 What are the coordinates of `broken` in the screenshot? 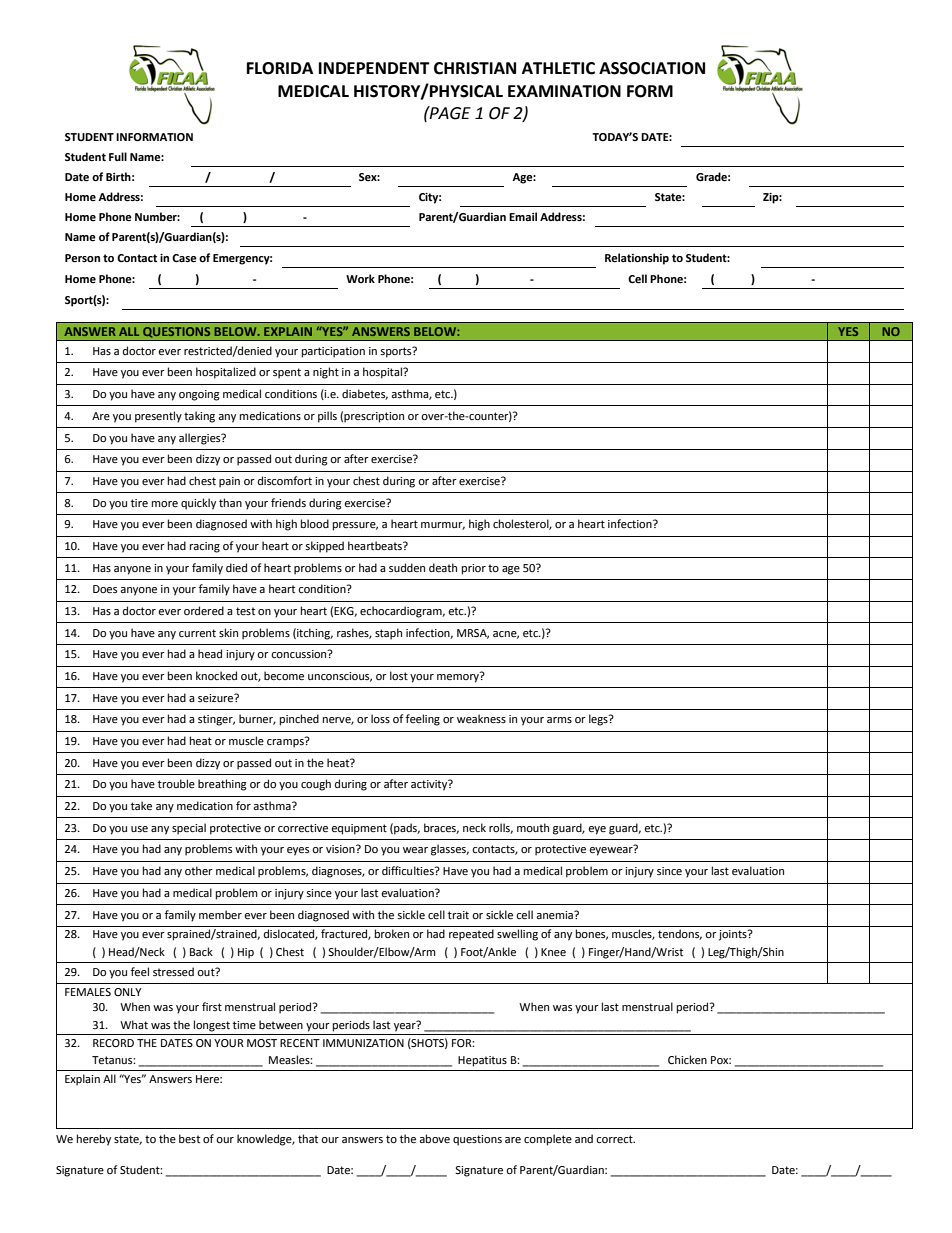 It's located at (392, 934).
